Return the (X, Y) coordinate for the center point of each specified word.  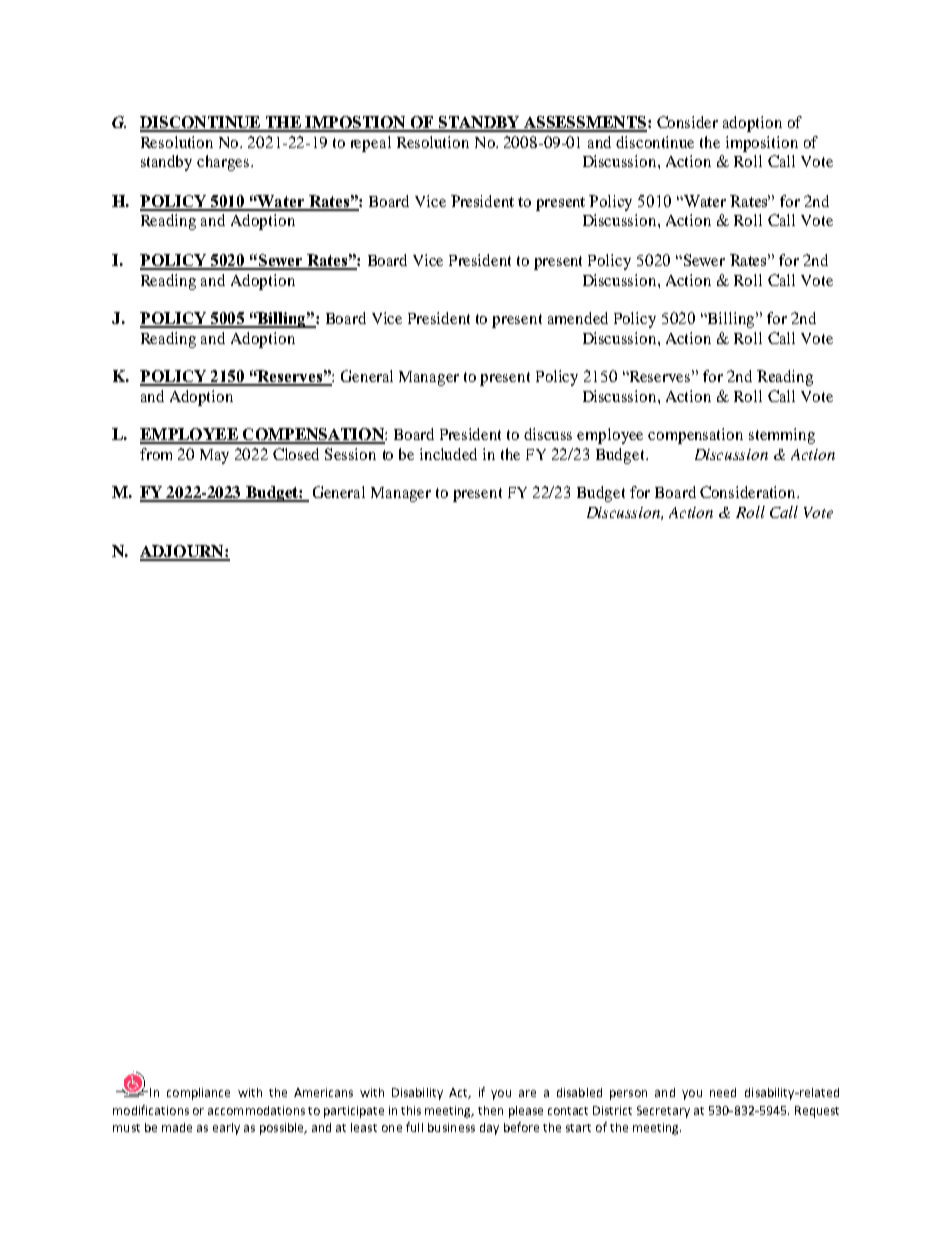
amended (578, 318)
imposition (762, 144)
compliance (198, 1094)
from (156, 454)
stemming (782, 436)
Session (350, 454)
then (490, 1110)
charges (224, 163)
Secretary (663, 1112)
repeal (371, 144)
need (723, 1092)
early (226, 1129)
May (214, 456)
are (527, 1093)
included (448, 454)
